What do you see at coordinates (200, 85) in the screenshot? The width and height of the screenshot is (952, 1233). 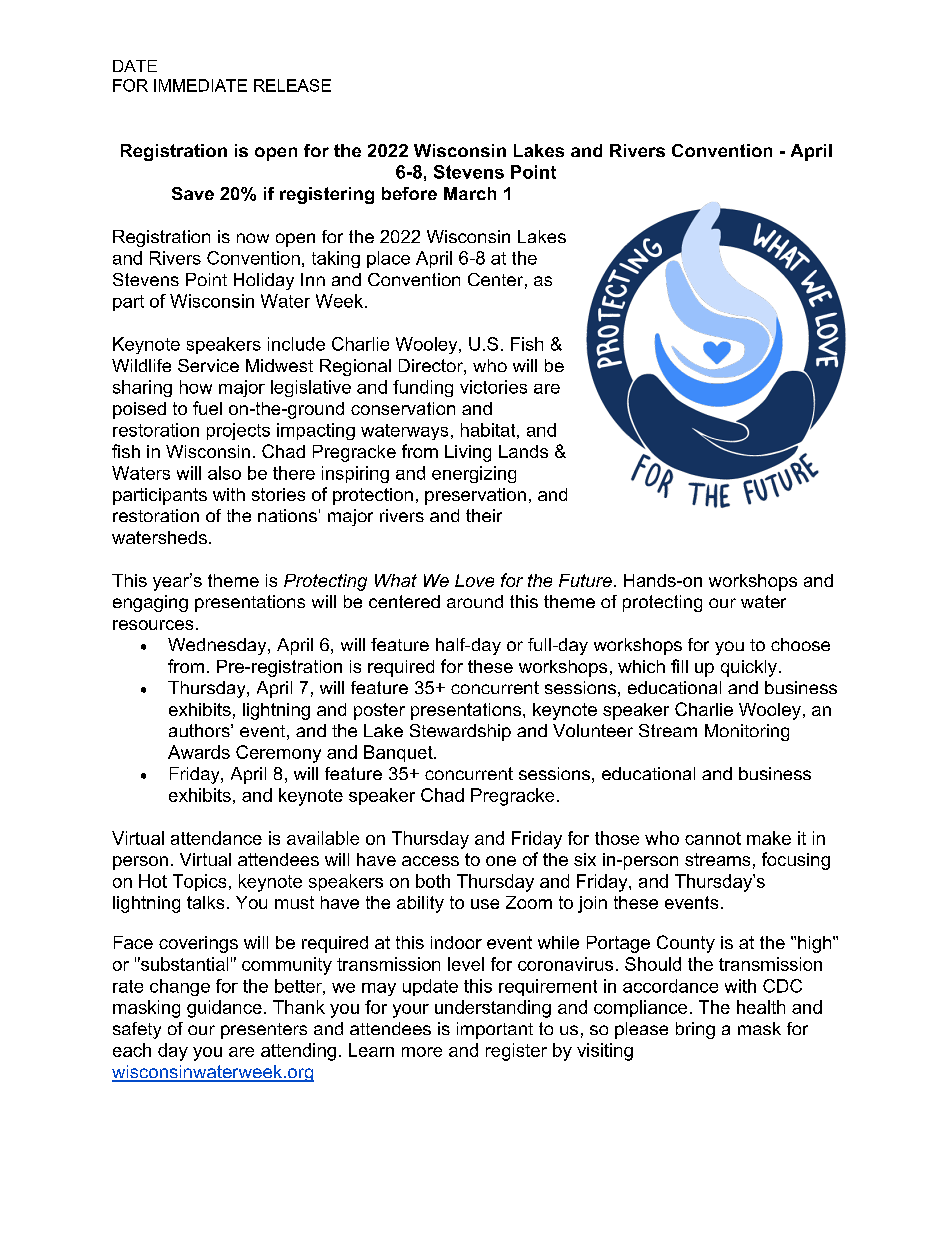 I see `IMMEDIATE` at bounding box center [200, 85].
